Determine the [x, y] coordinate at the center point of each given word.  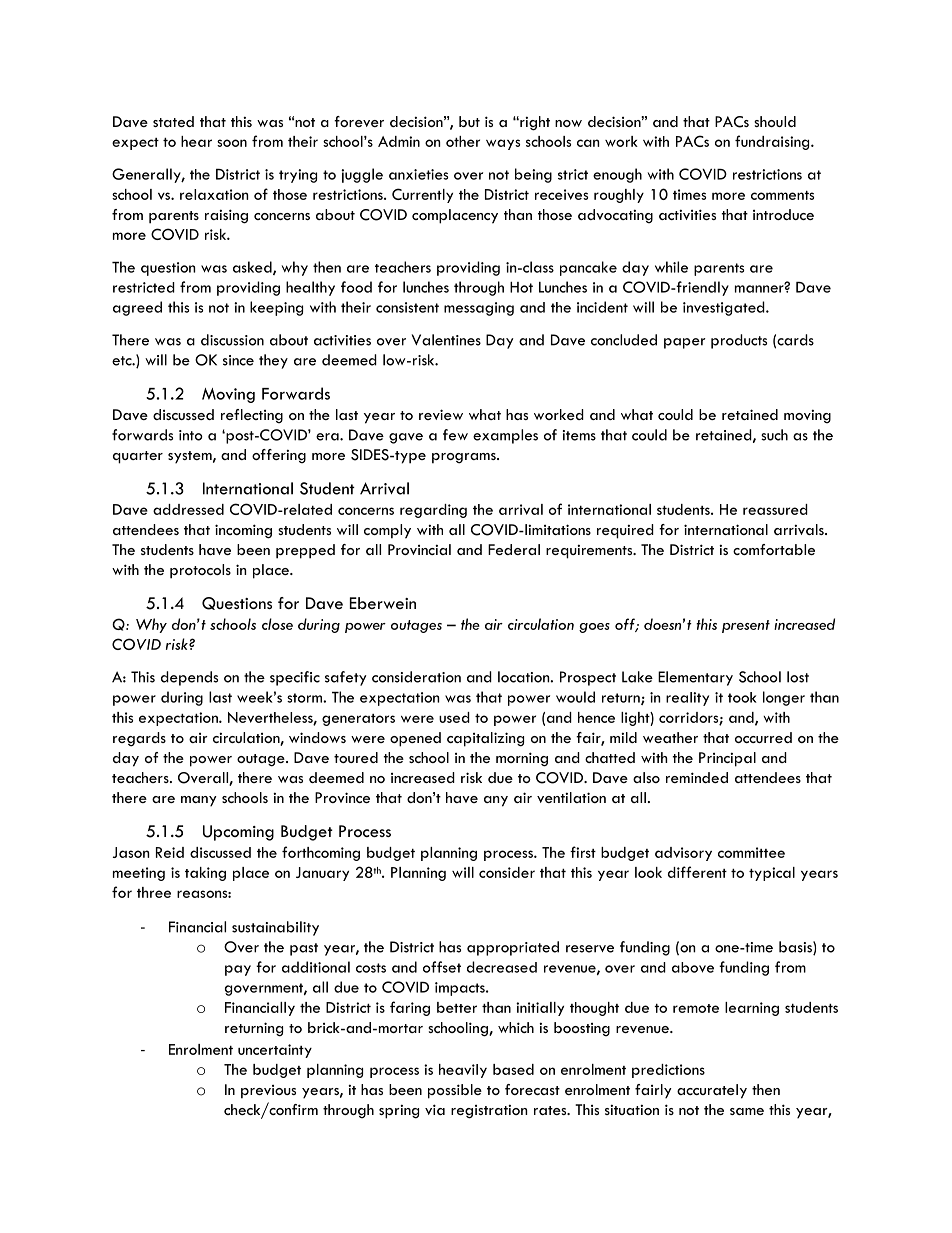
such [774, 435]
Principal [727, 759]
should [775, 121]
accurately [712, 1091]
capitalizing [485, 739]
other [463, 141]
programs [465, 458]
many [199, 801]
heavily [463, 1071]
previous [268, 1092]
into [191, 435]
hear [196, 141]
